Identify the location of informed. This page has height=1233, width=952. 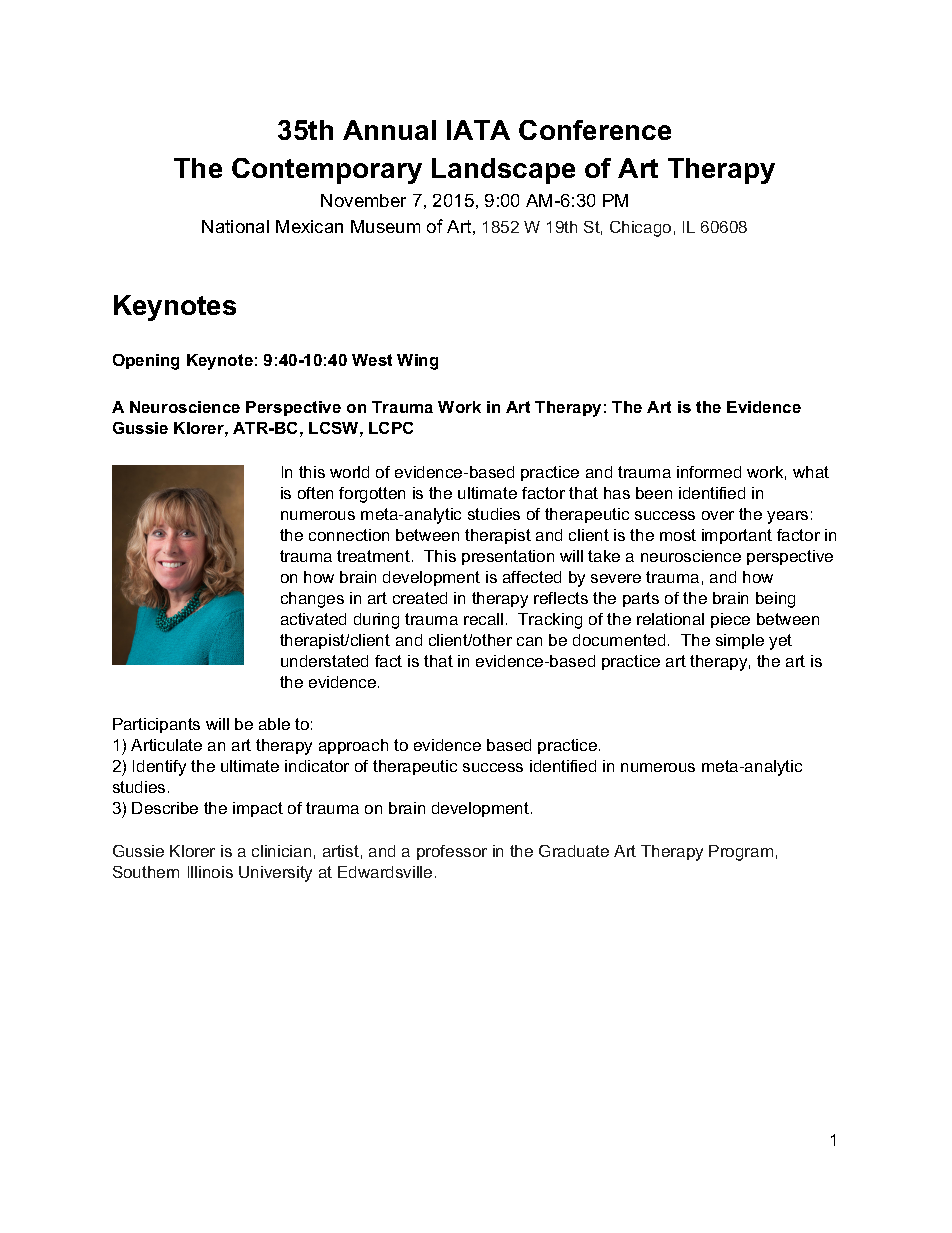
(709, 472).
